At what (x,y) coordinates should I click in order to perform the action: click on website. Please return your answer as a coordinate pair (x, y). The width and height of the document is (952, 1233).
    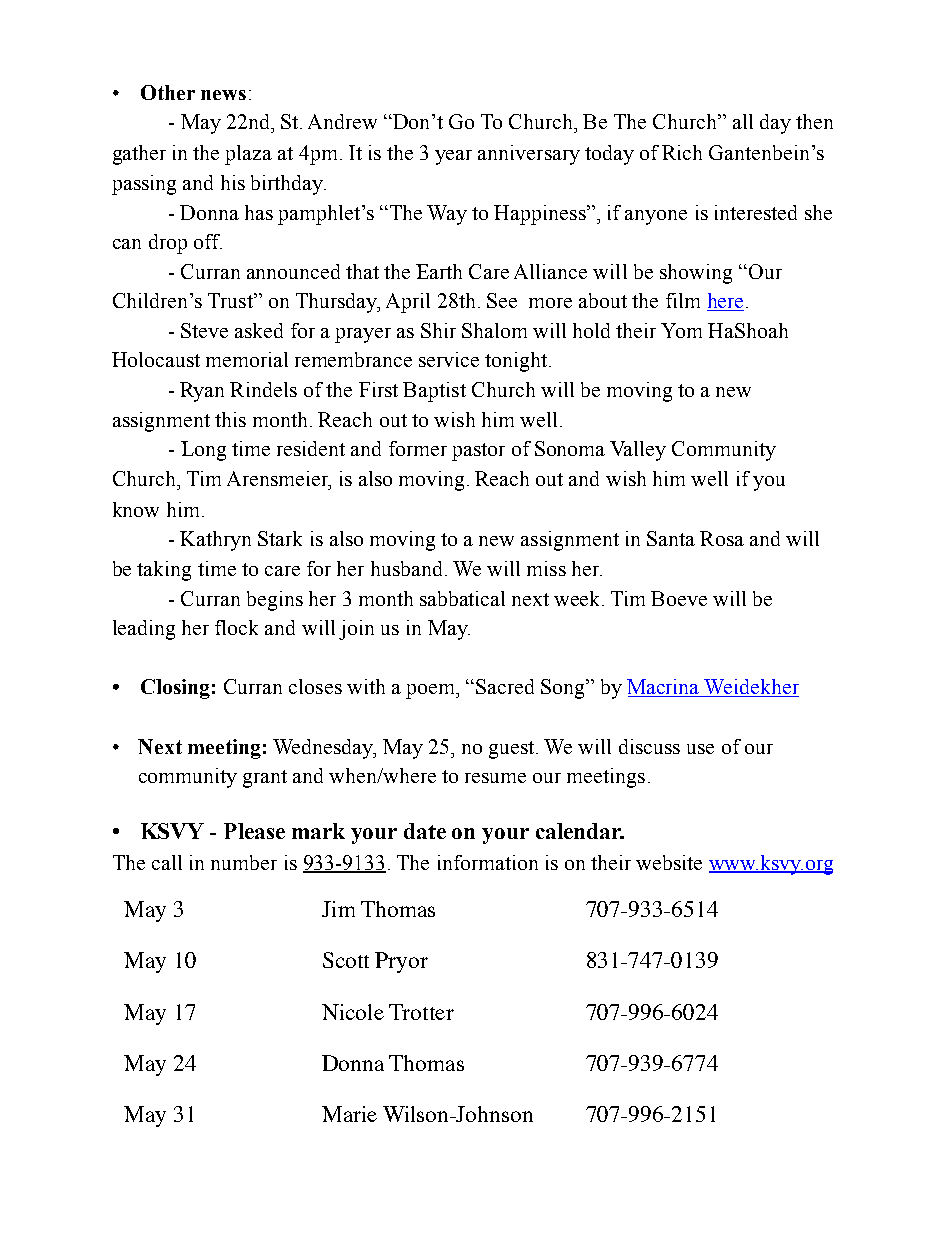
    Looking at the image, I should click on (669, 862).
